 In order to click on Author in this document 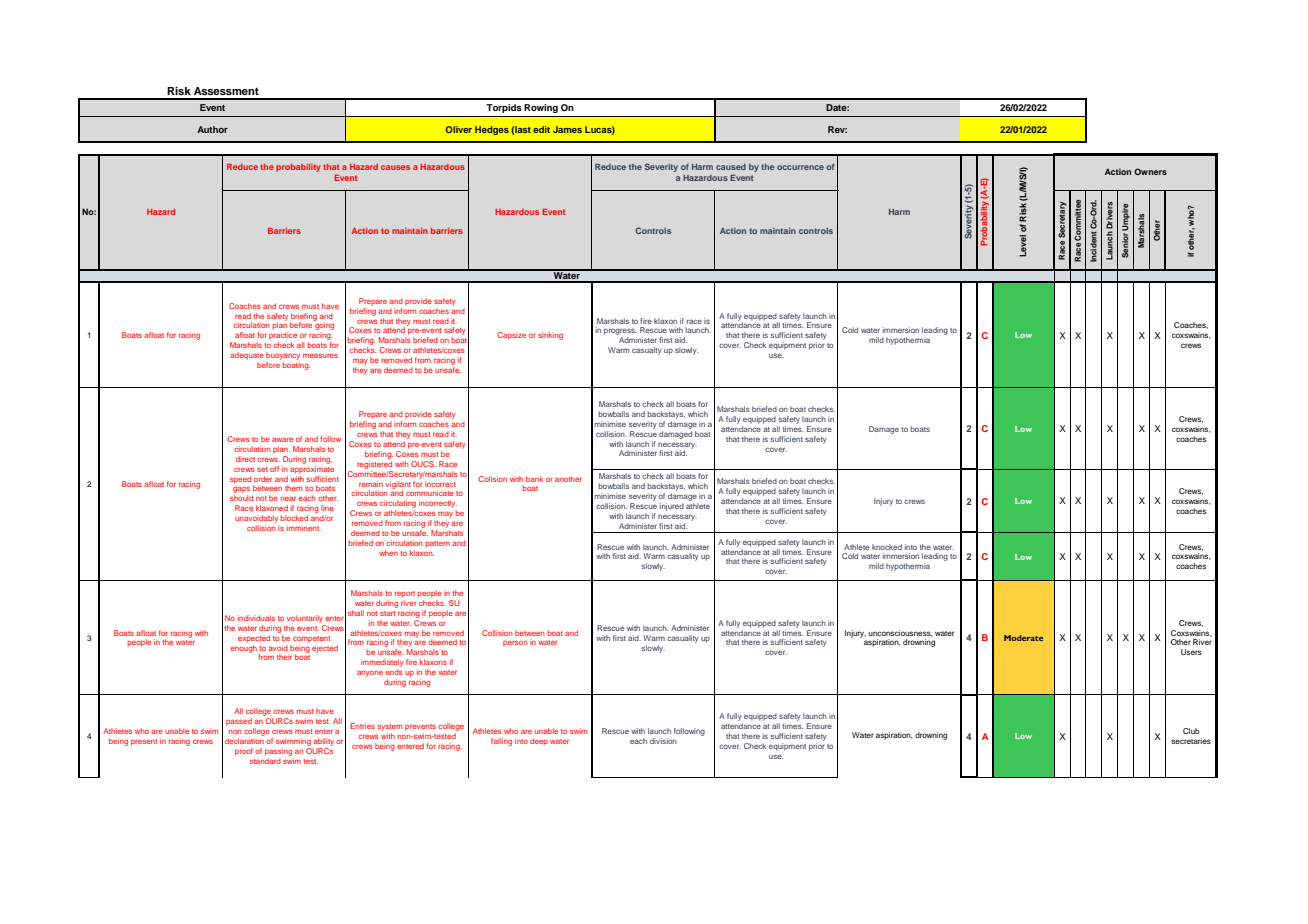, I will do `click(212, 129)`.
